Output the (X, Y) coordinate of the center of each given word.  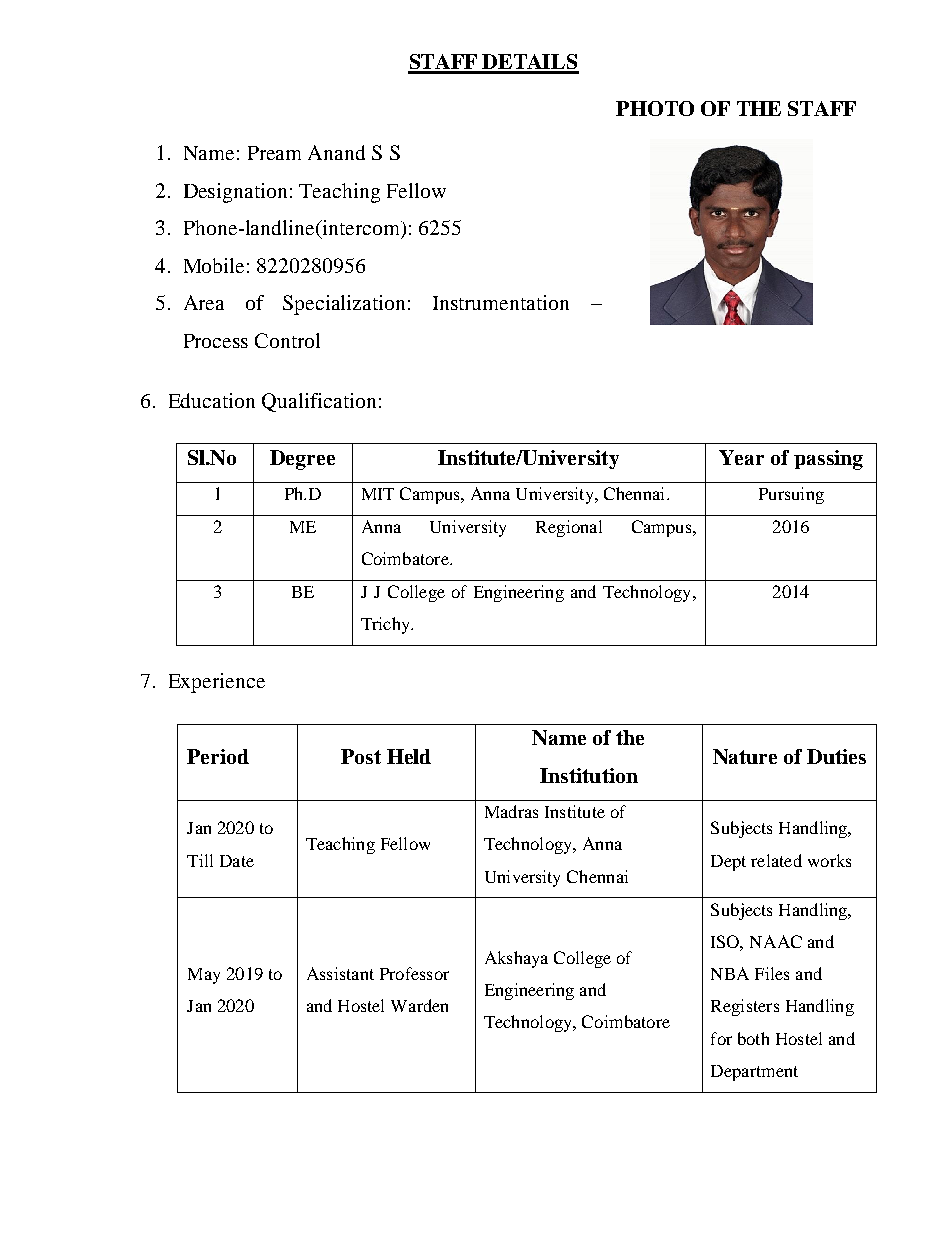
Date (237, 861)
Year (741, 457)
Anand (336, 152)
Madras (511, 811)
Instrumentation (501, 302)
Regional (569, 528)
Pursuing (791, 495)
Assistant (340, 973)
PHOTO (655, 108)
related (776, 860)
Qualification (319, 402)
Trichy (386, 625)
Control (287, 340)
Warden (419, 1005)
